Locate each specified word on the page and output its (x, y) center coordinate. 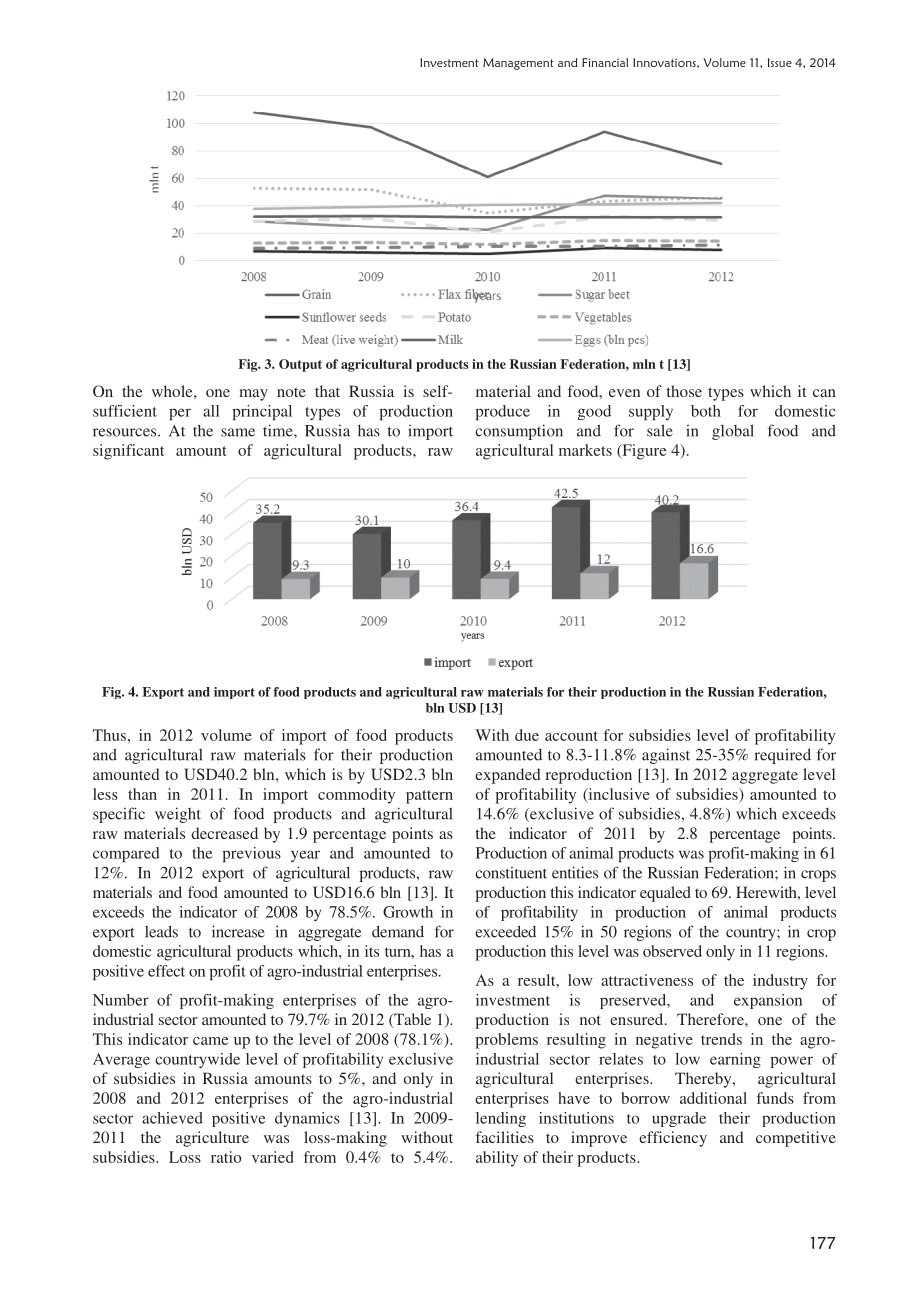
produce (502, 412)
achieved (172, 1118)
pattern (429, 797)
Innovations (665, 62)
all (211, 411)
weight (178, 815)
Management (518, 64)
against (666, 756)
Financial (605, 62)
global (733, 432)
